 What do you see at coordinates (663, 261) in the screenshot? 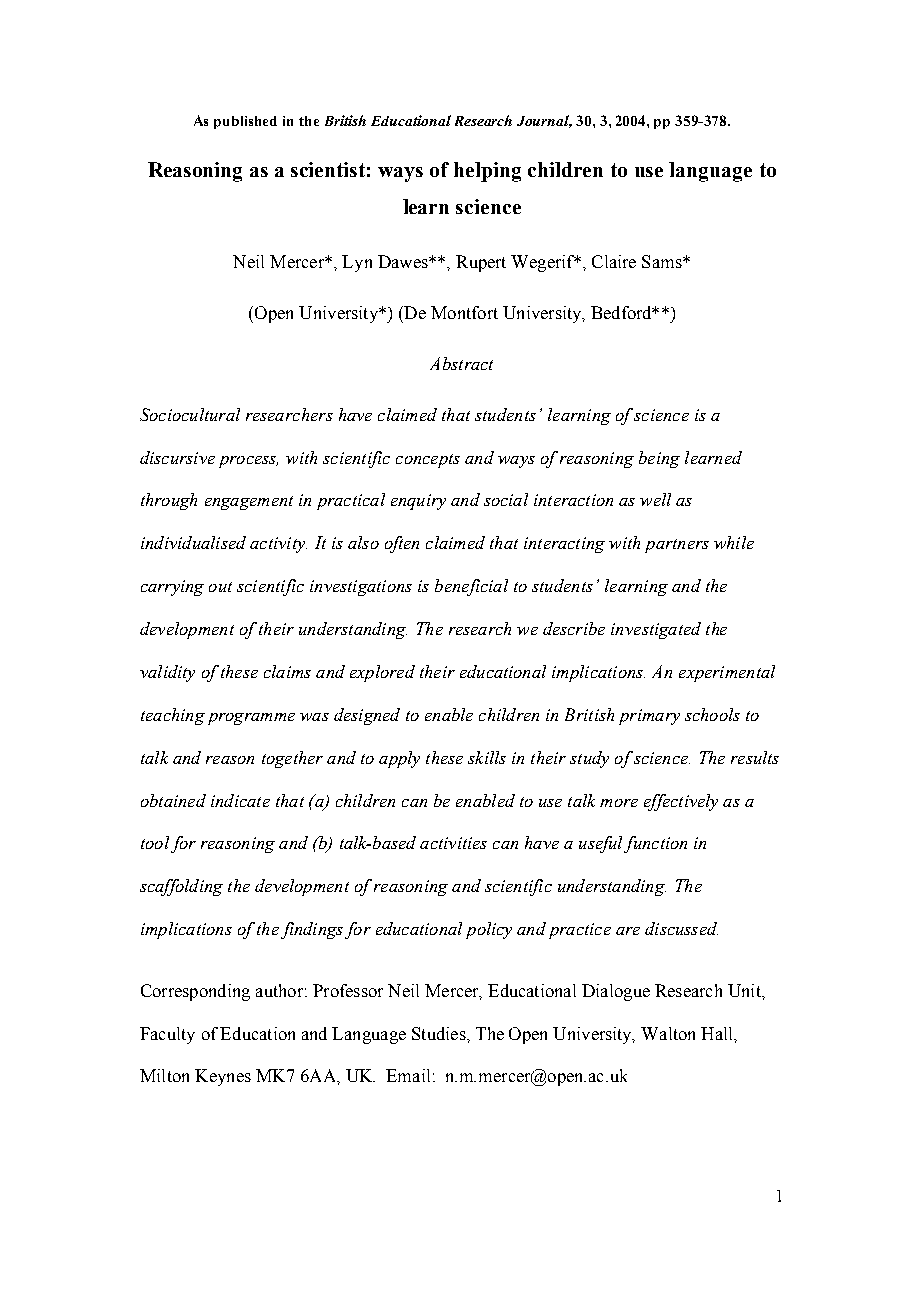
I see `Sams` at bounding box center [663, 261].
